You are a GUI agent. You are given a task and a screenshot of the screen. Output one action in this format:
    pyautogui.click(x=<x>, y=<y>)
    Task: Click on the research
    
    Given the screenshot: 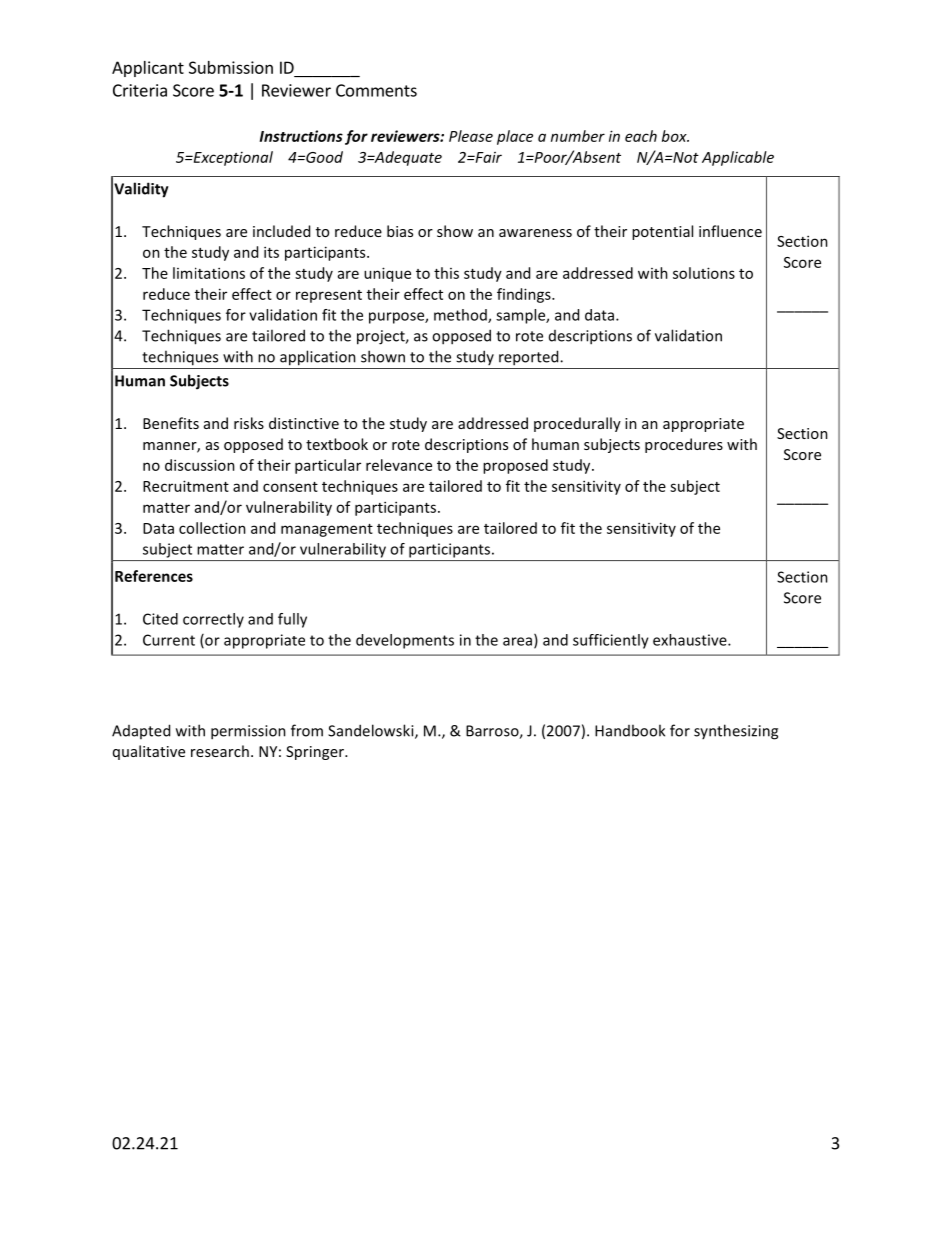 What is the action you would take?
    pyautogui.click(x=220, y=751)
